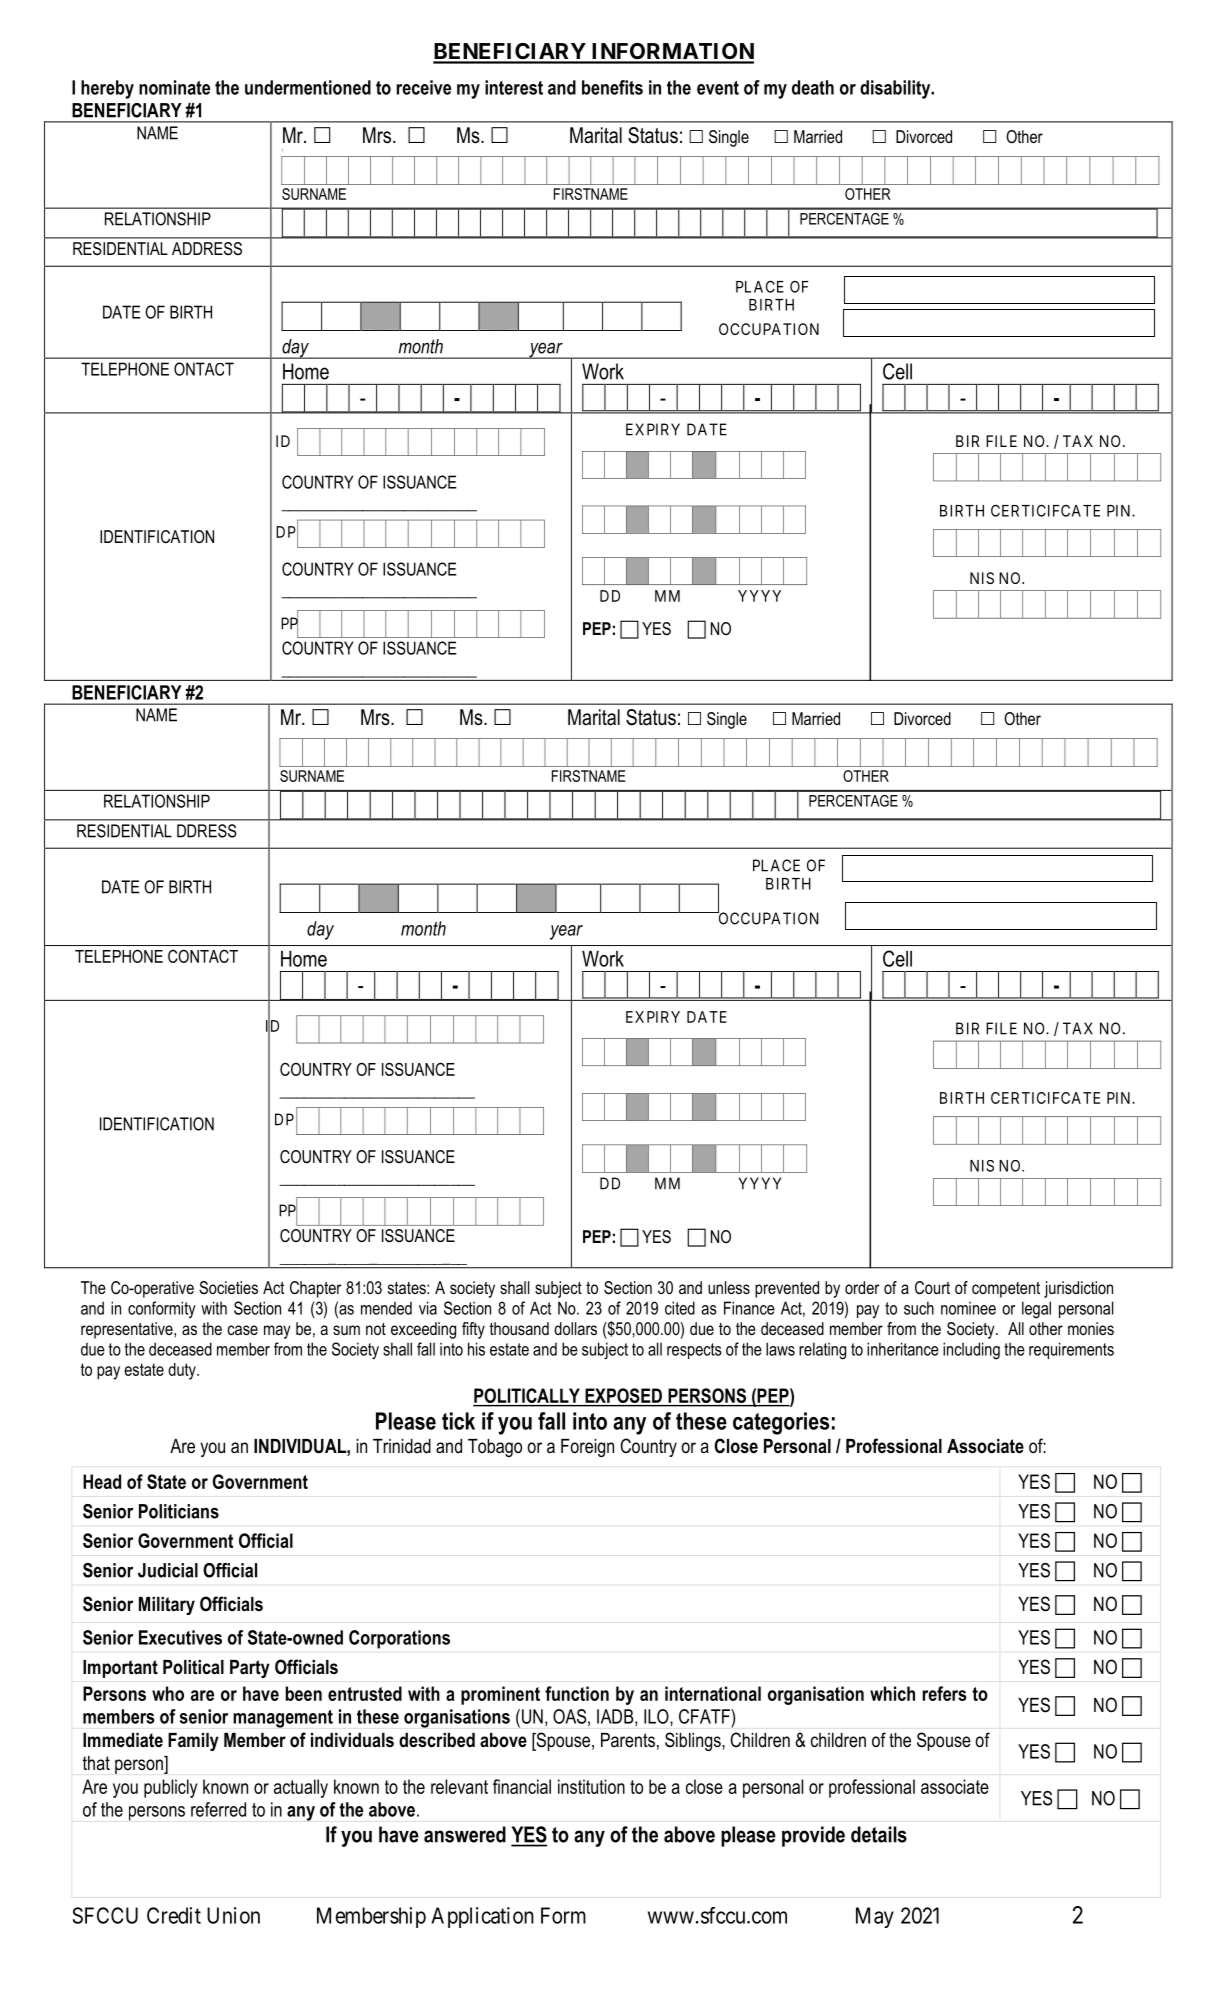 The image size is (1214, 2000). What do you see at coordinates (174, 87) in the screenshot?
I see `nominate` at bounding box center [174, 87].
